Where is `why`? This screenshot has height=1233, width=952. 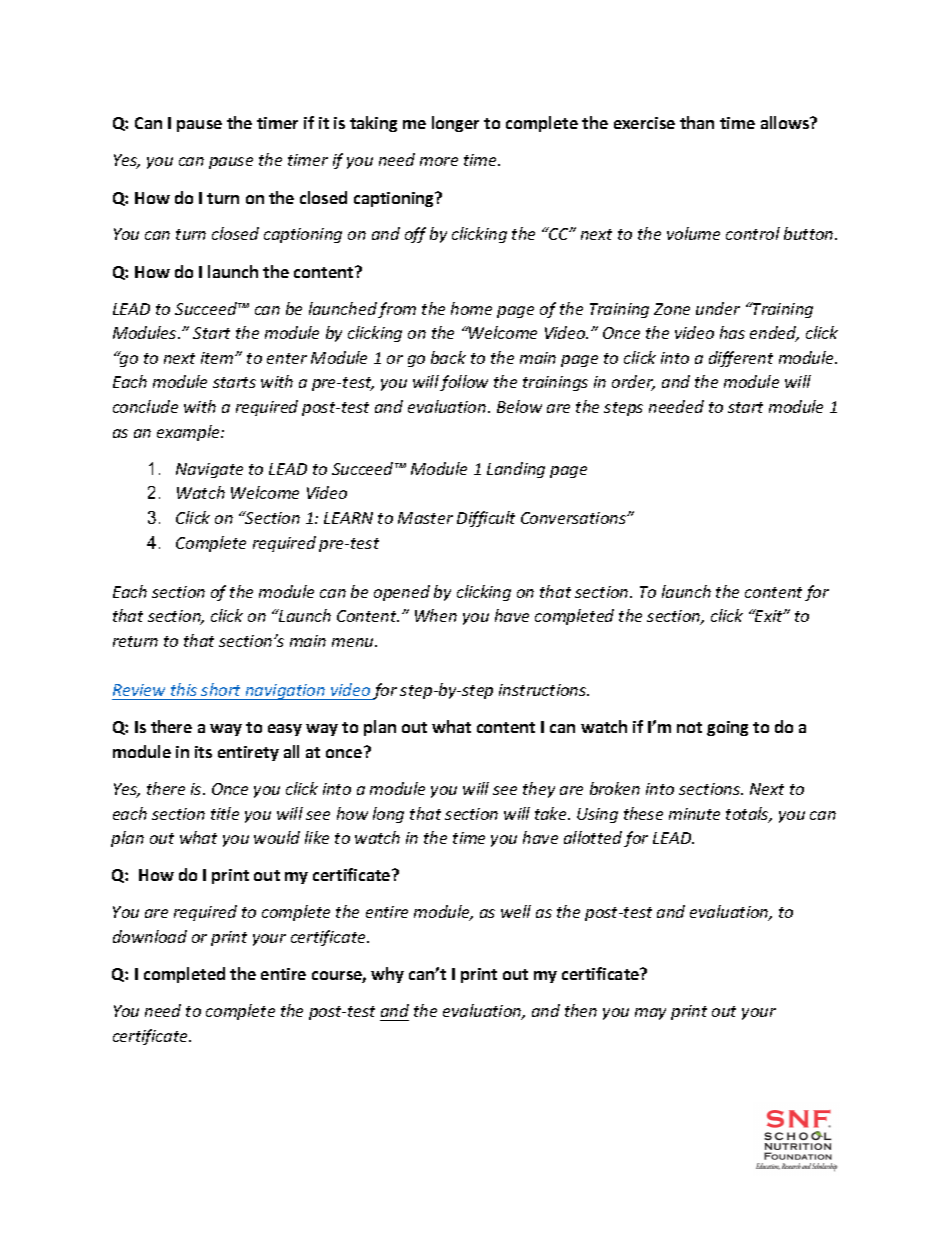
why is located at coordinates (387, 975).
